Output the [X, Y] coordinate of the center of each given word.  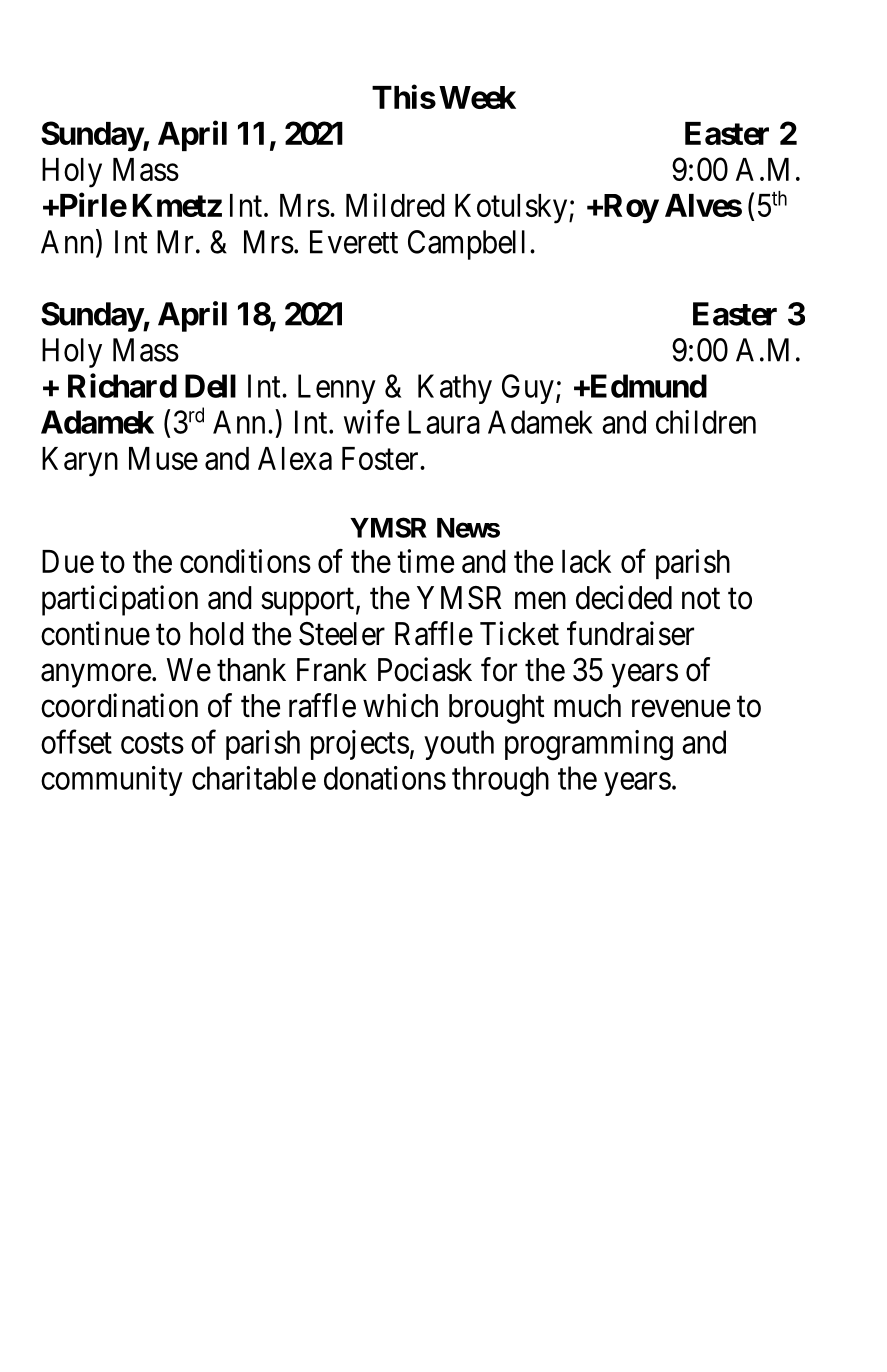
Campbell [466, 245]
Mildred [395, 205]
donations [385, 778]
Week [477, 97]
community [112, 781]
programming [589, 745]
